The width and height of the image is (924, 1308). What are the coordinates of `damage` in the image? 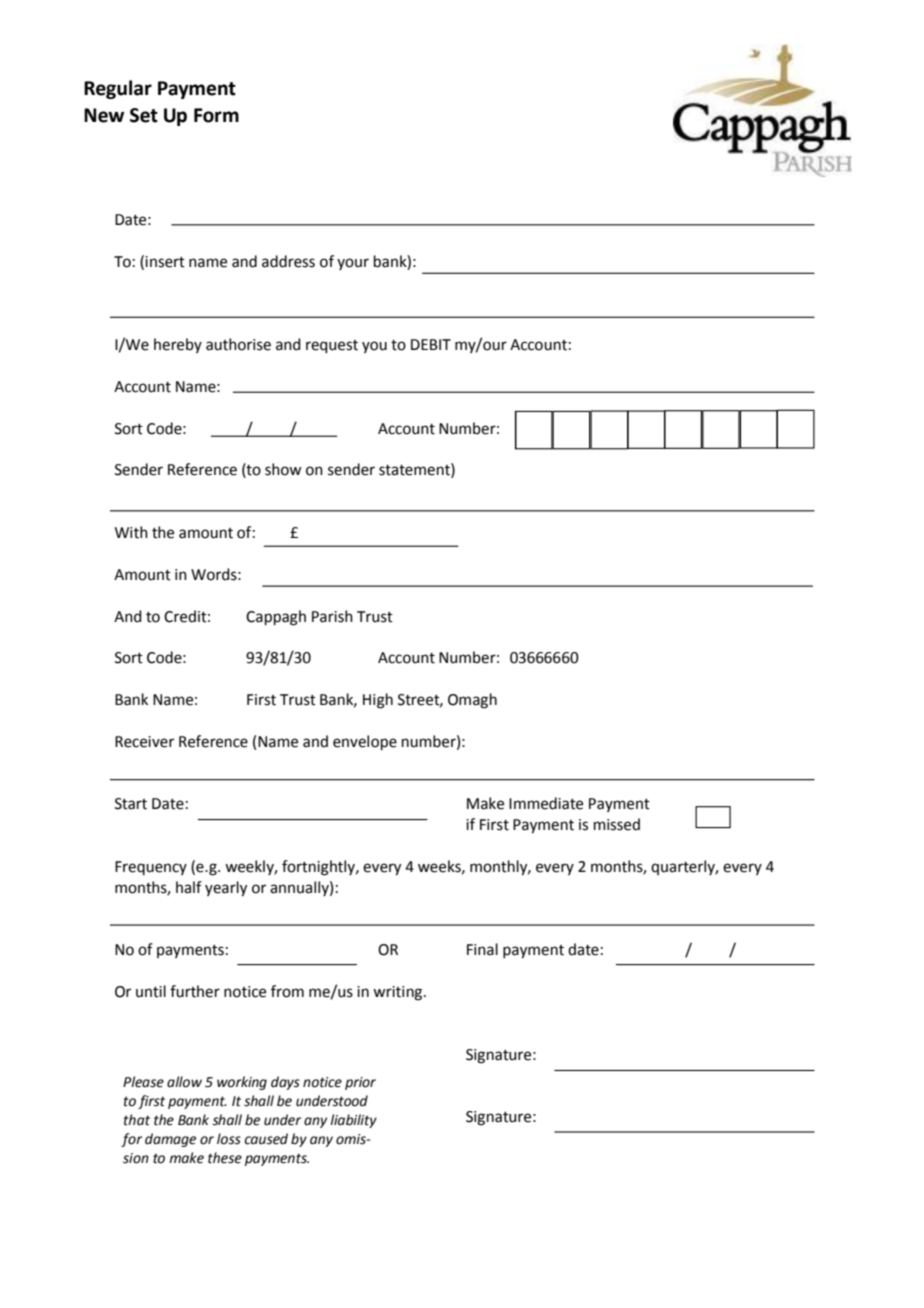 It's located at (170, 1140).
